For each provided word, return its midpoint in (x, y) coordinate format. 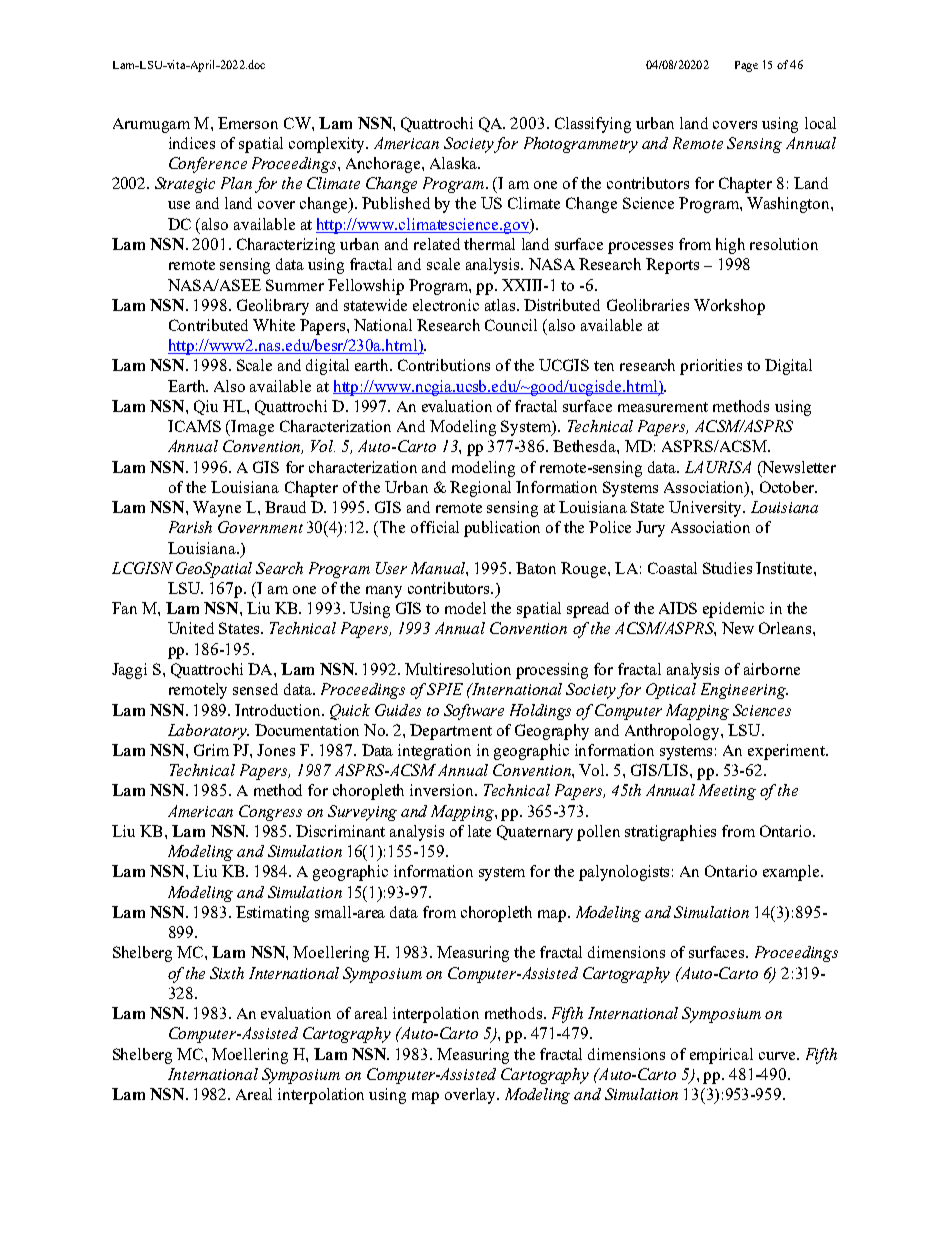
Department (451, 732)
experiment (787, 752)
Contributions (444, 365)
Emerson (248, 123)
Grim (211, 750)
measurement (663, 407)
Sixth (227, 973)
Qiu (206, 407)
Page (746, 66)
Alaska (454, 163)
